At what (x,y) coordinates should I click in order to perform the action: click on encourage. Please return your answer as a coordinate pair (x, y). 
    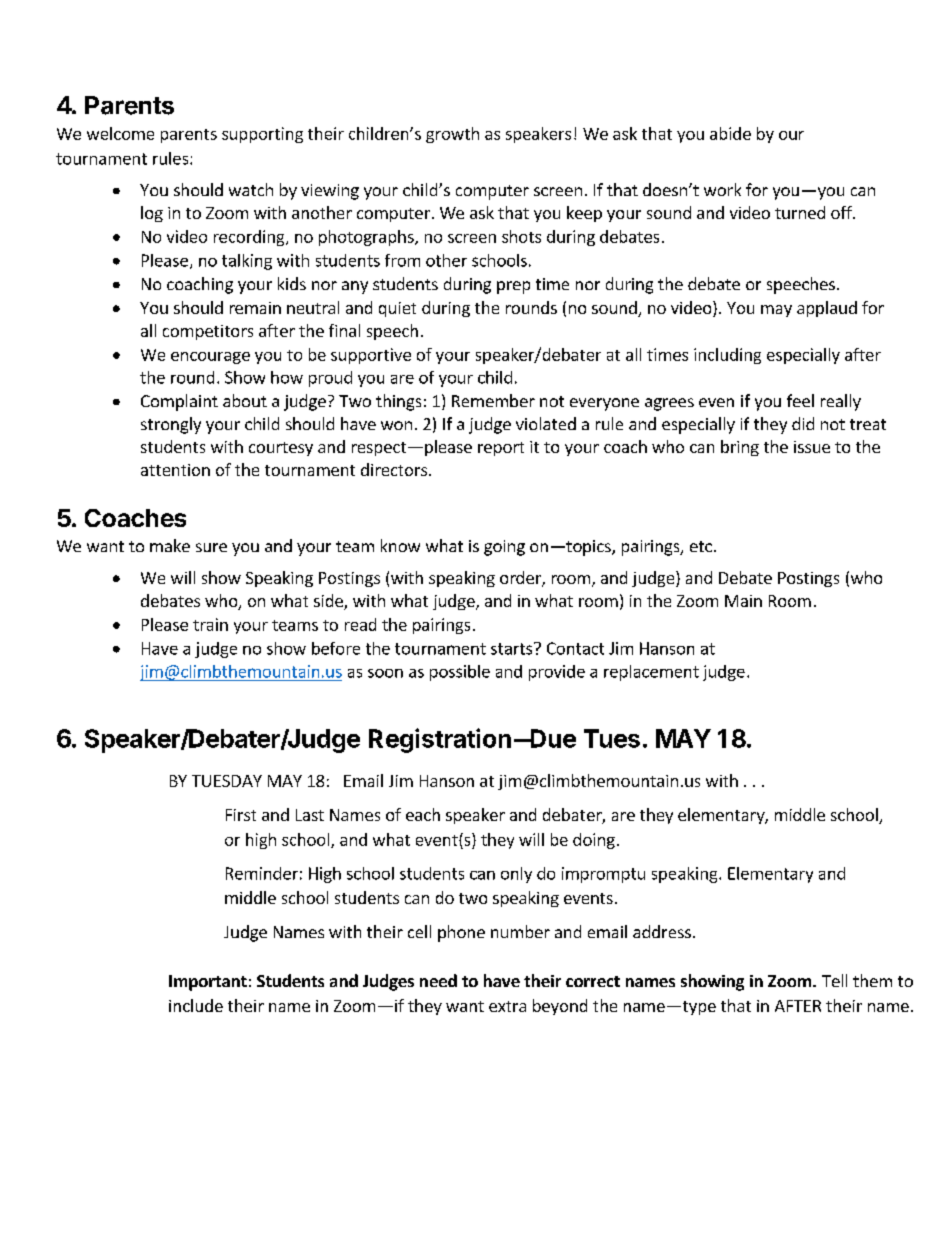
    Looking at the image, I should click on (210, 358).
